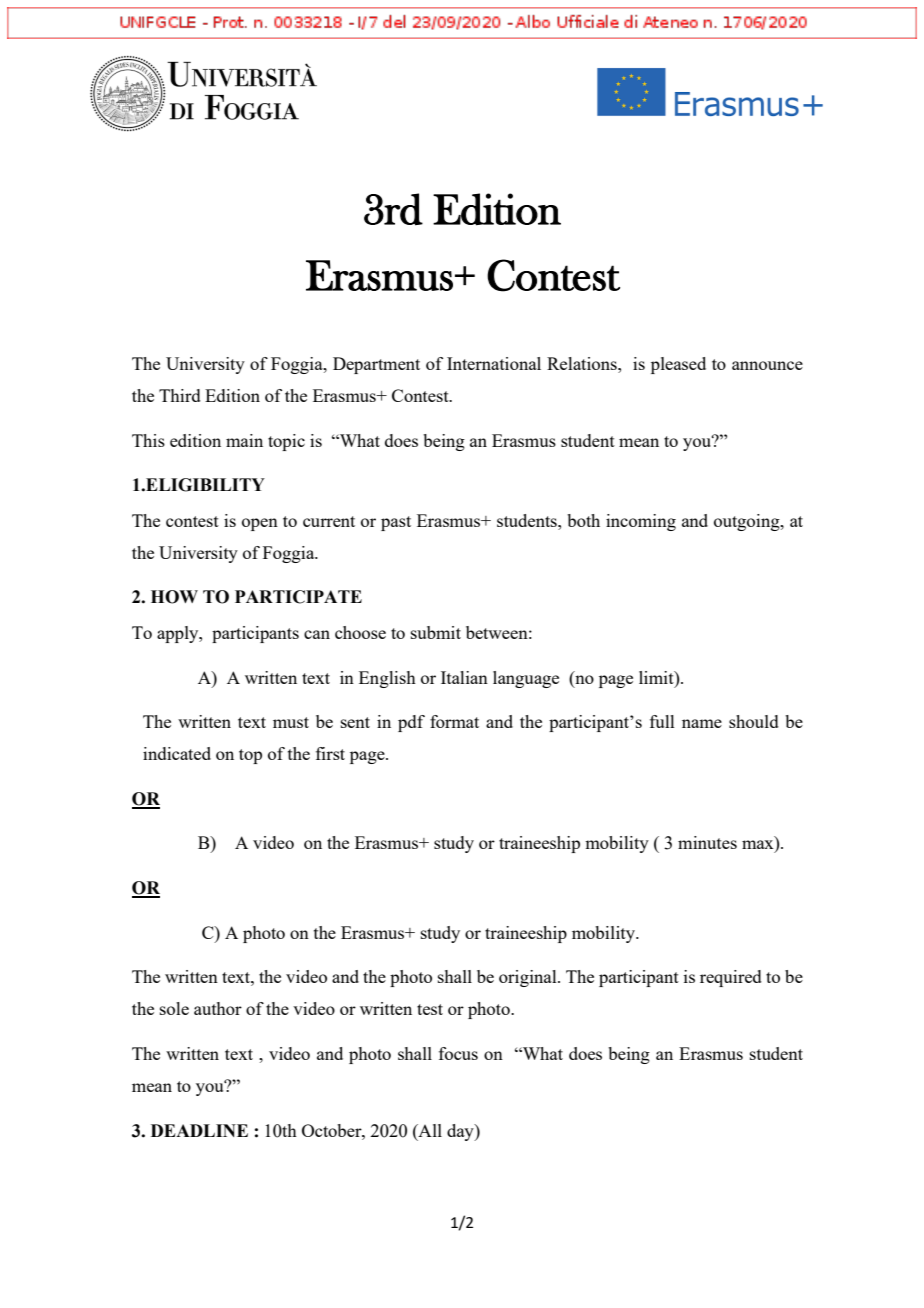  Describe the element at coordinates (458, 1053) in the document. I see `focus` at that location.
